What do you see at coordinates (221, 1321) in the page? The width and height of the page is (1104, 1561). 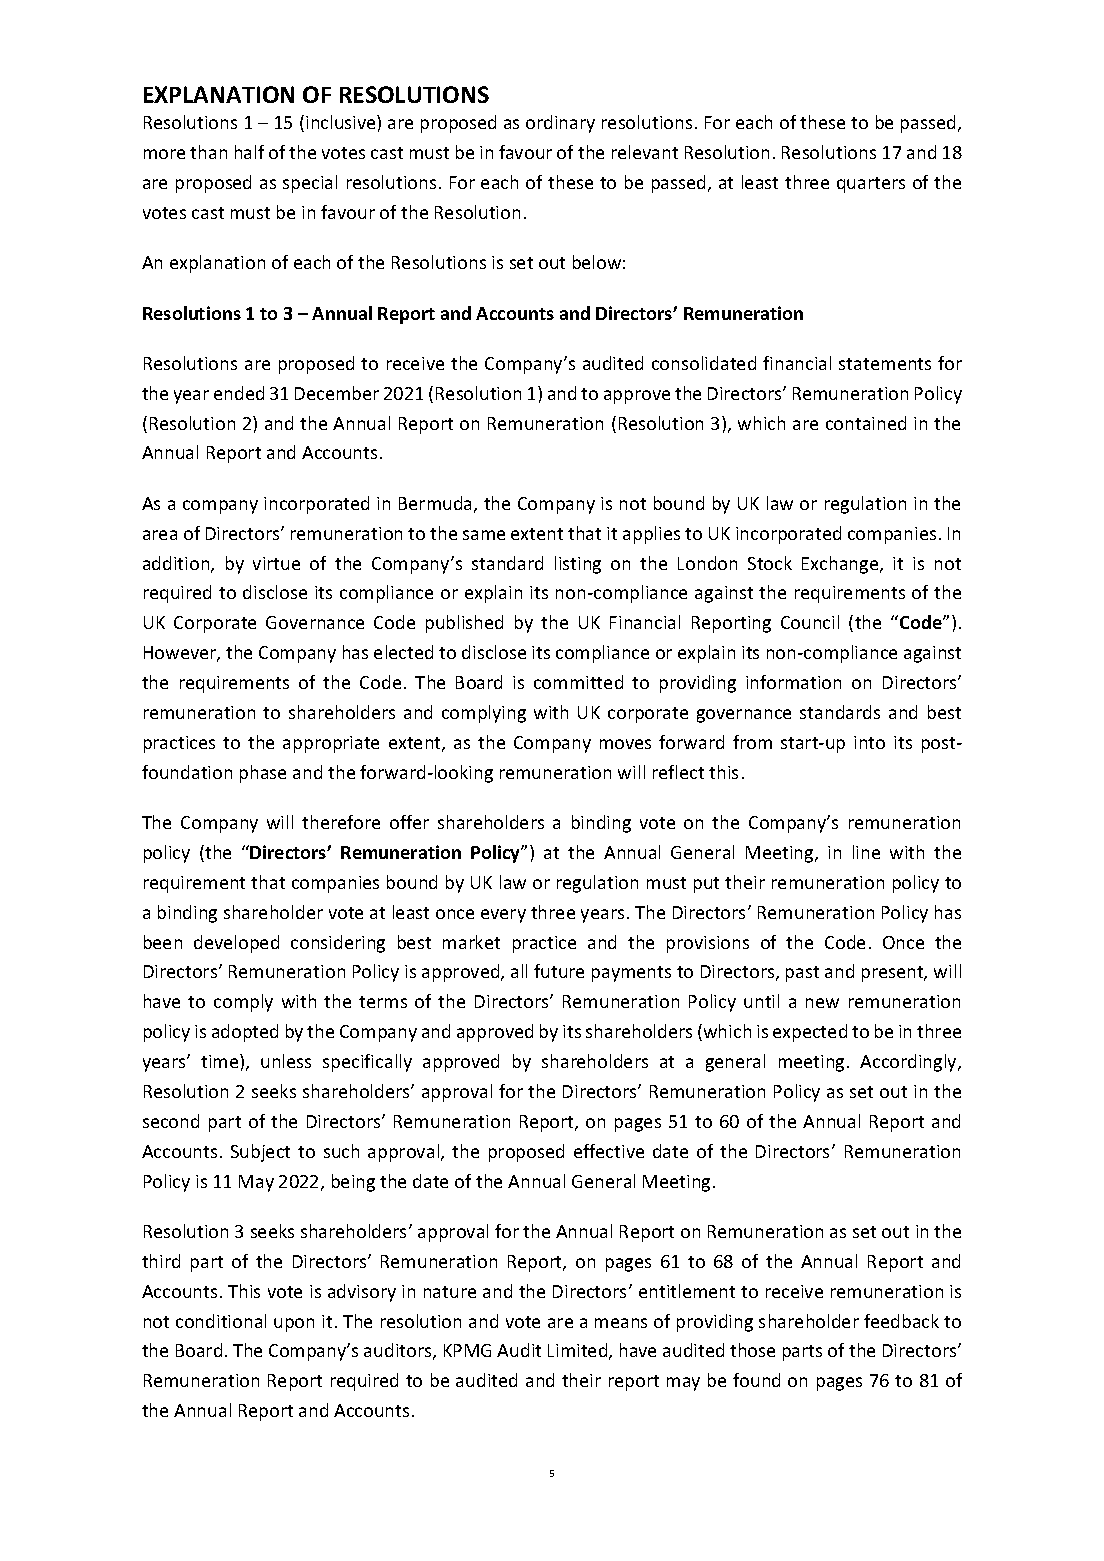 I see `conditional` at bounding box center [221, 1321].
